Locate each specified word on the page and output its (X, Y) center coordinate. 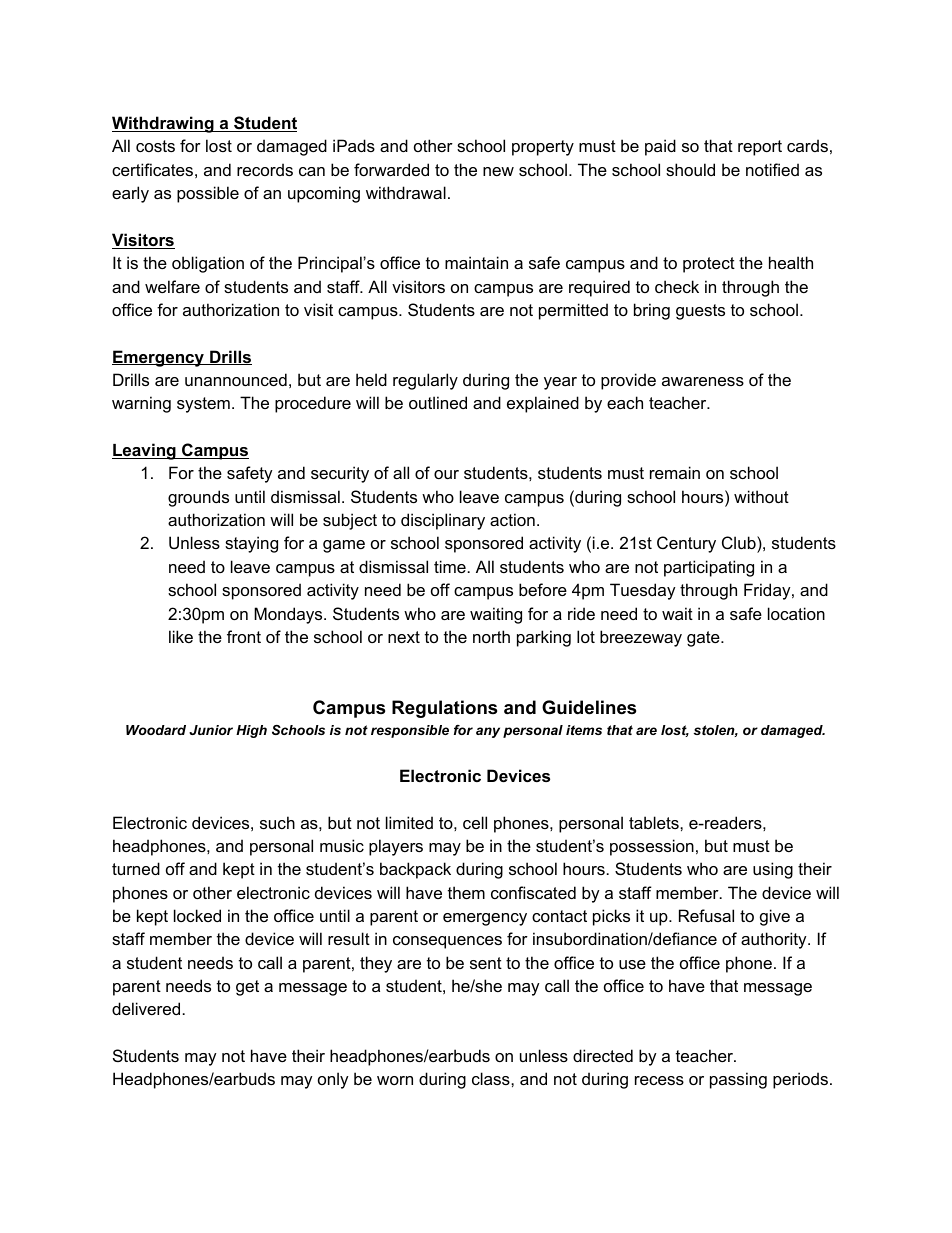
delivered (146, 1008)
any (488, 732)
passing (738, 1080)
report (760, 148)
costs (155, 146)
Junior (211, 730)
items (584, 730)
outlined (438, 402)
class (492, 1078)
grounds (198, 498)
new (498, 171)
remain (675, 472)
